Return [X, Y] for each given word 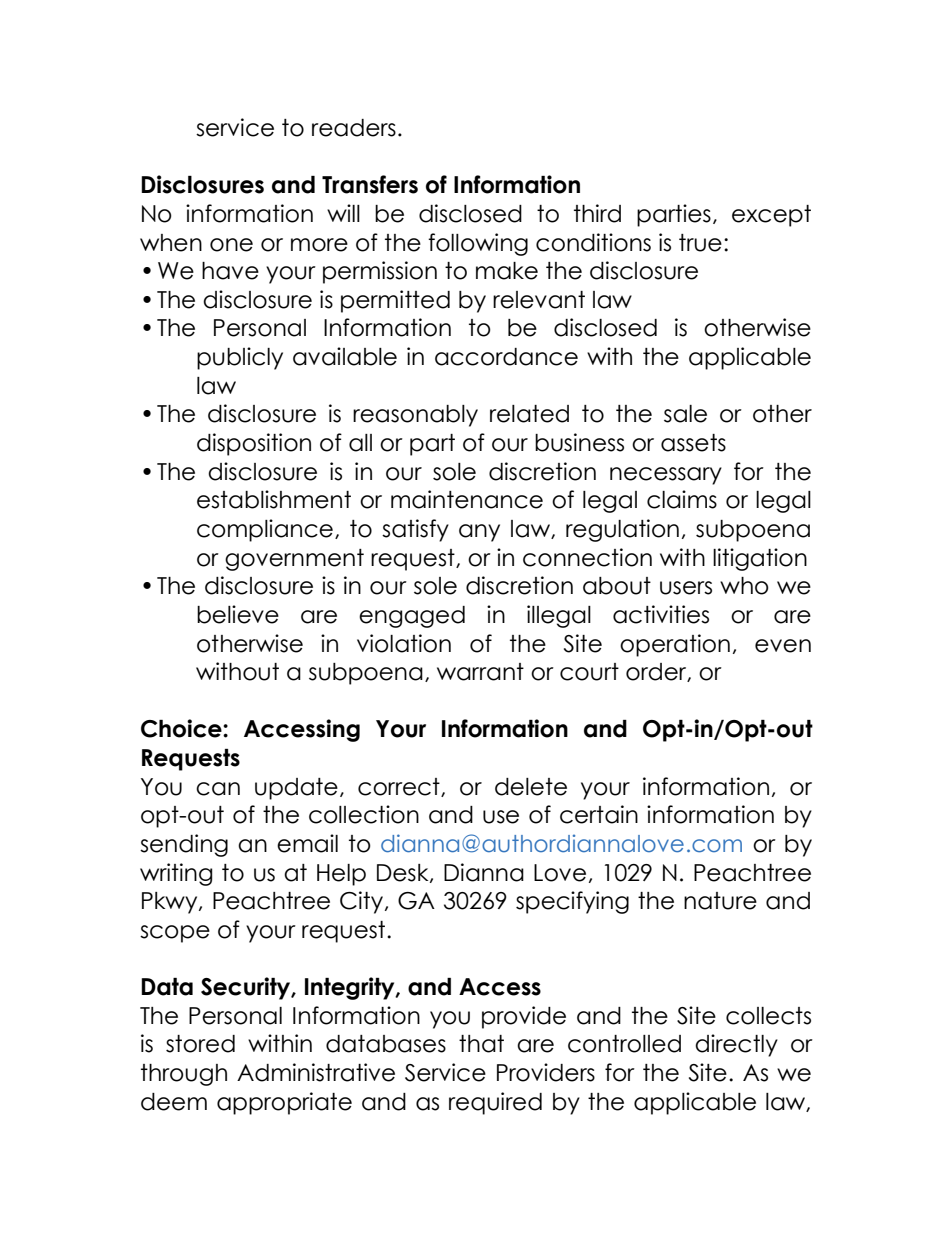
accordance [506, 357]
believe [238, 614]
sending [184, 845]
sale [685, 414]
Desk [404, 873]
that [481, 1044]
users [686, 588]
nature [720, 901]
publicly [240, 358]
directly [736, 1045]
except [771, 216]
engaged [412, 617]
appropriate [284, 1103]
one [231, 245]
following [478, 244]
